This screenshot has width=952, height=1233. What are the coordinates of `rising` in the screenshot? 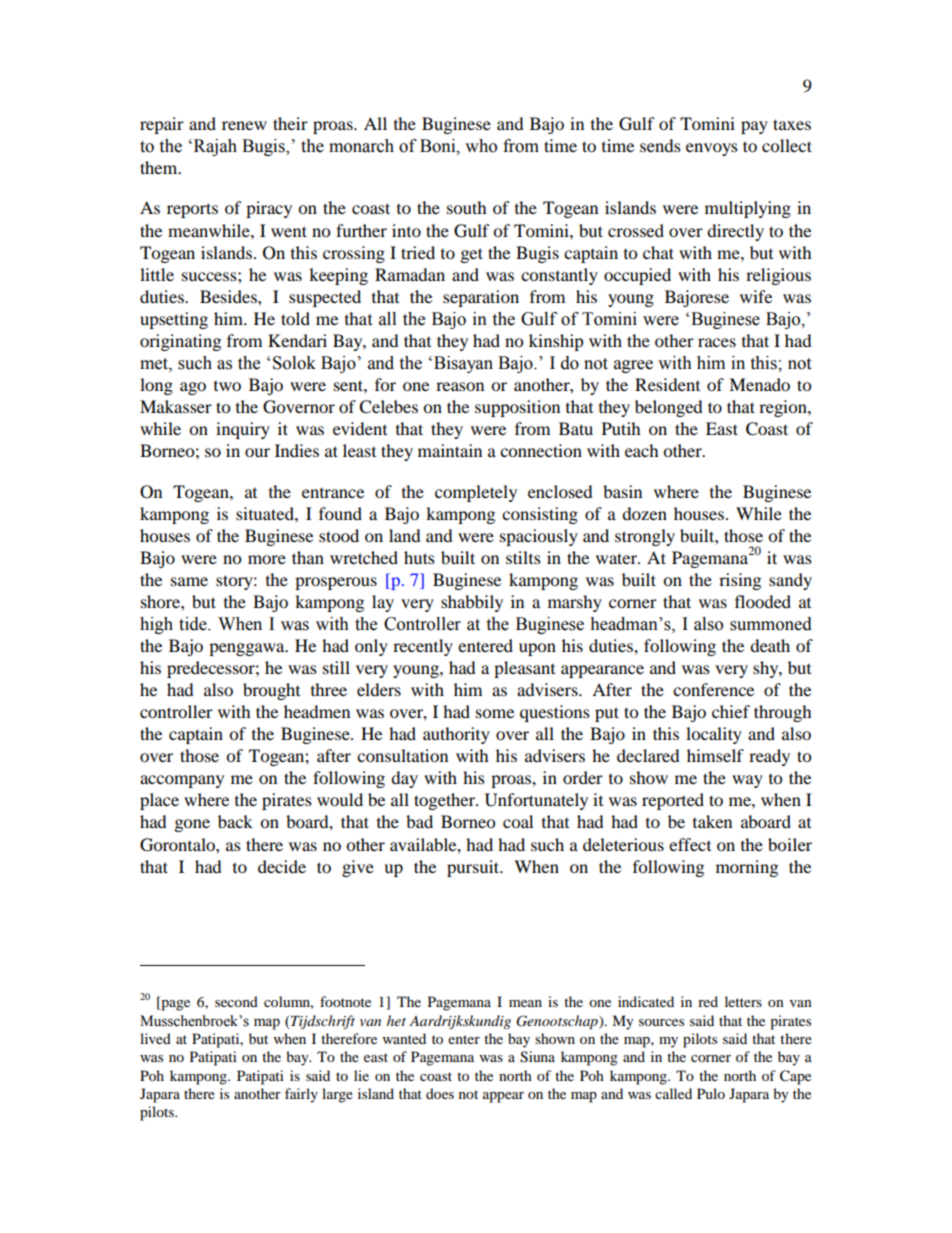 It's located at (740, 581).
